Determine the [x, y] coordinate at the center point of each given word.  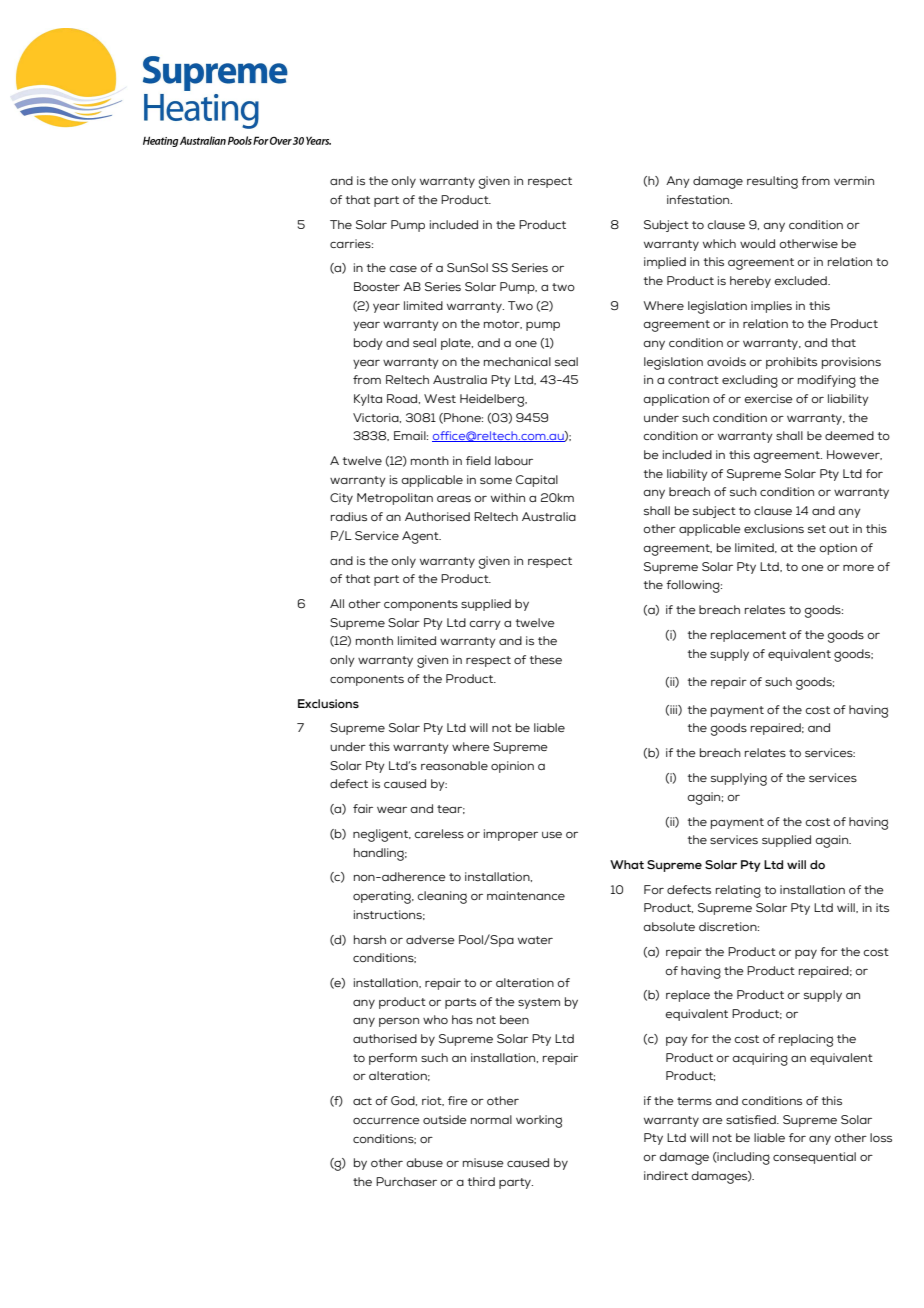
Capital [537, 481]
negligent [382, 835]
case [403, 269]
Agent [421, 537]
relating [738, 891]
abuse [425, 1162]
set [817, 529]
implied [665, 263]
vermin [854, 180]
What [627, 864]
